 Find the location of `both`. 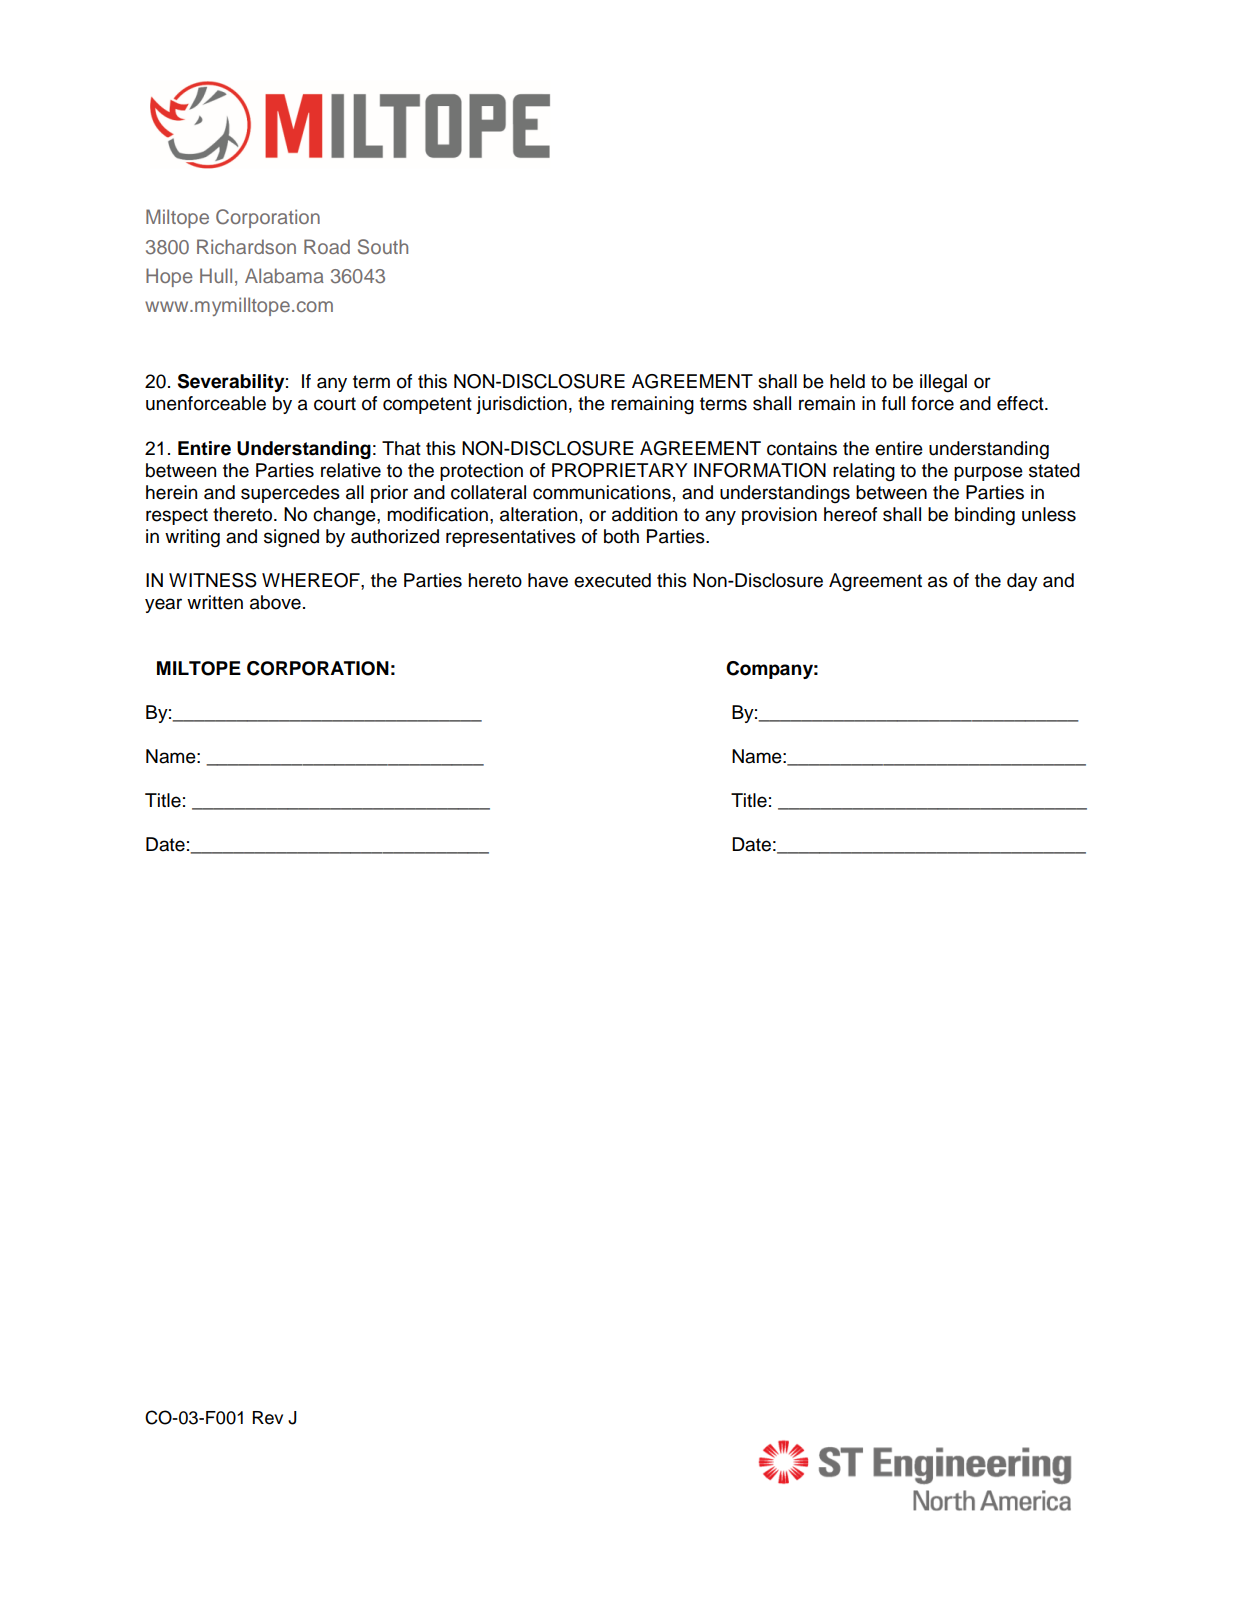

both is located at coordinates (621, 536).
